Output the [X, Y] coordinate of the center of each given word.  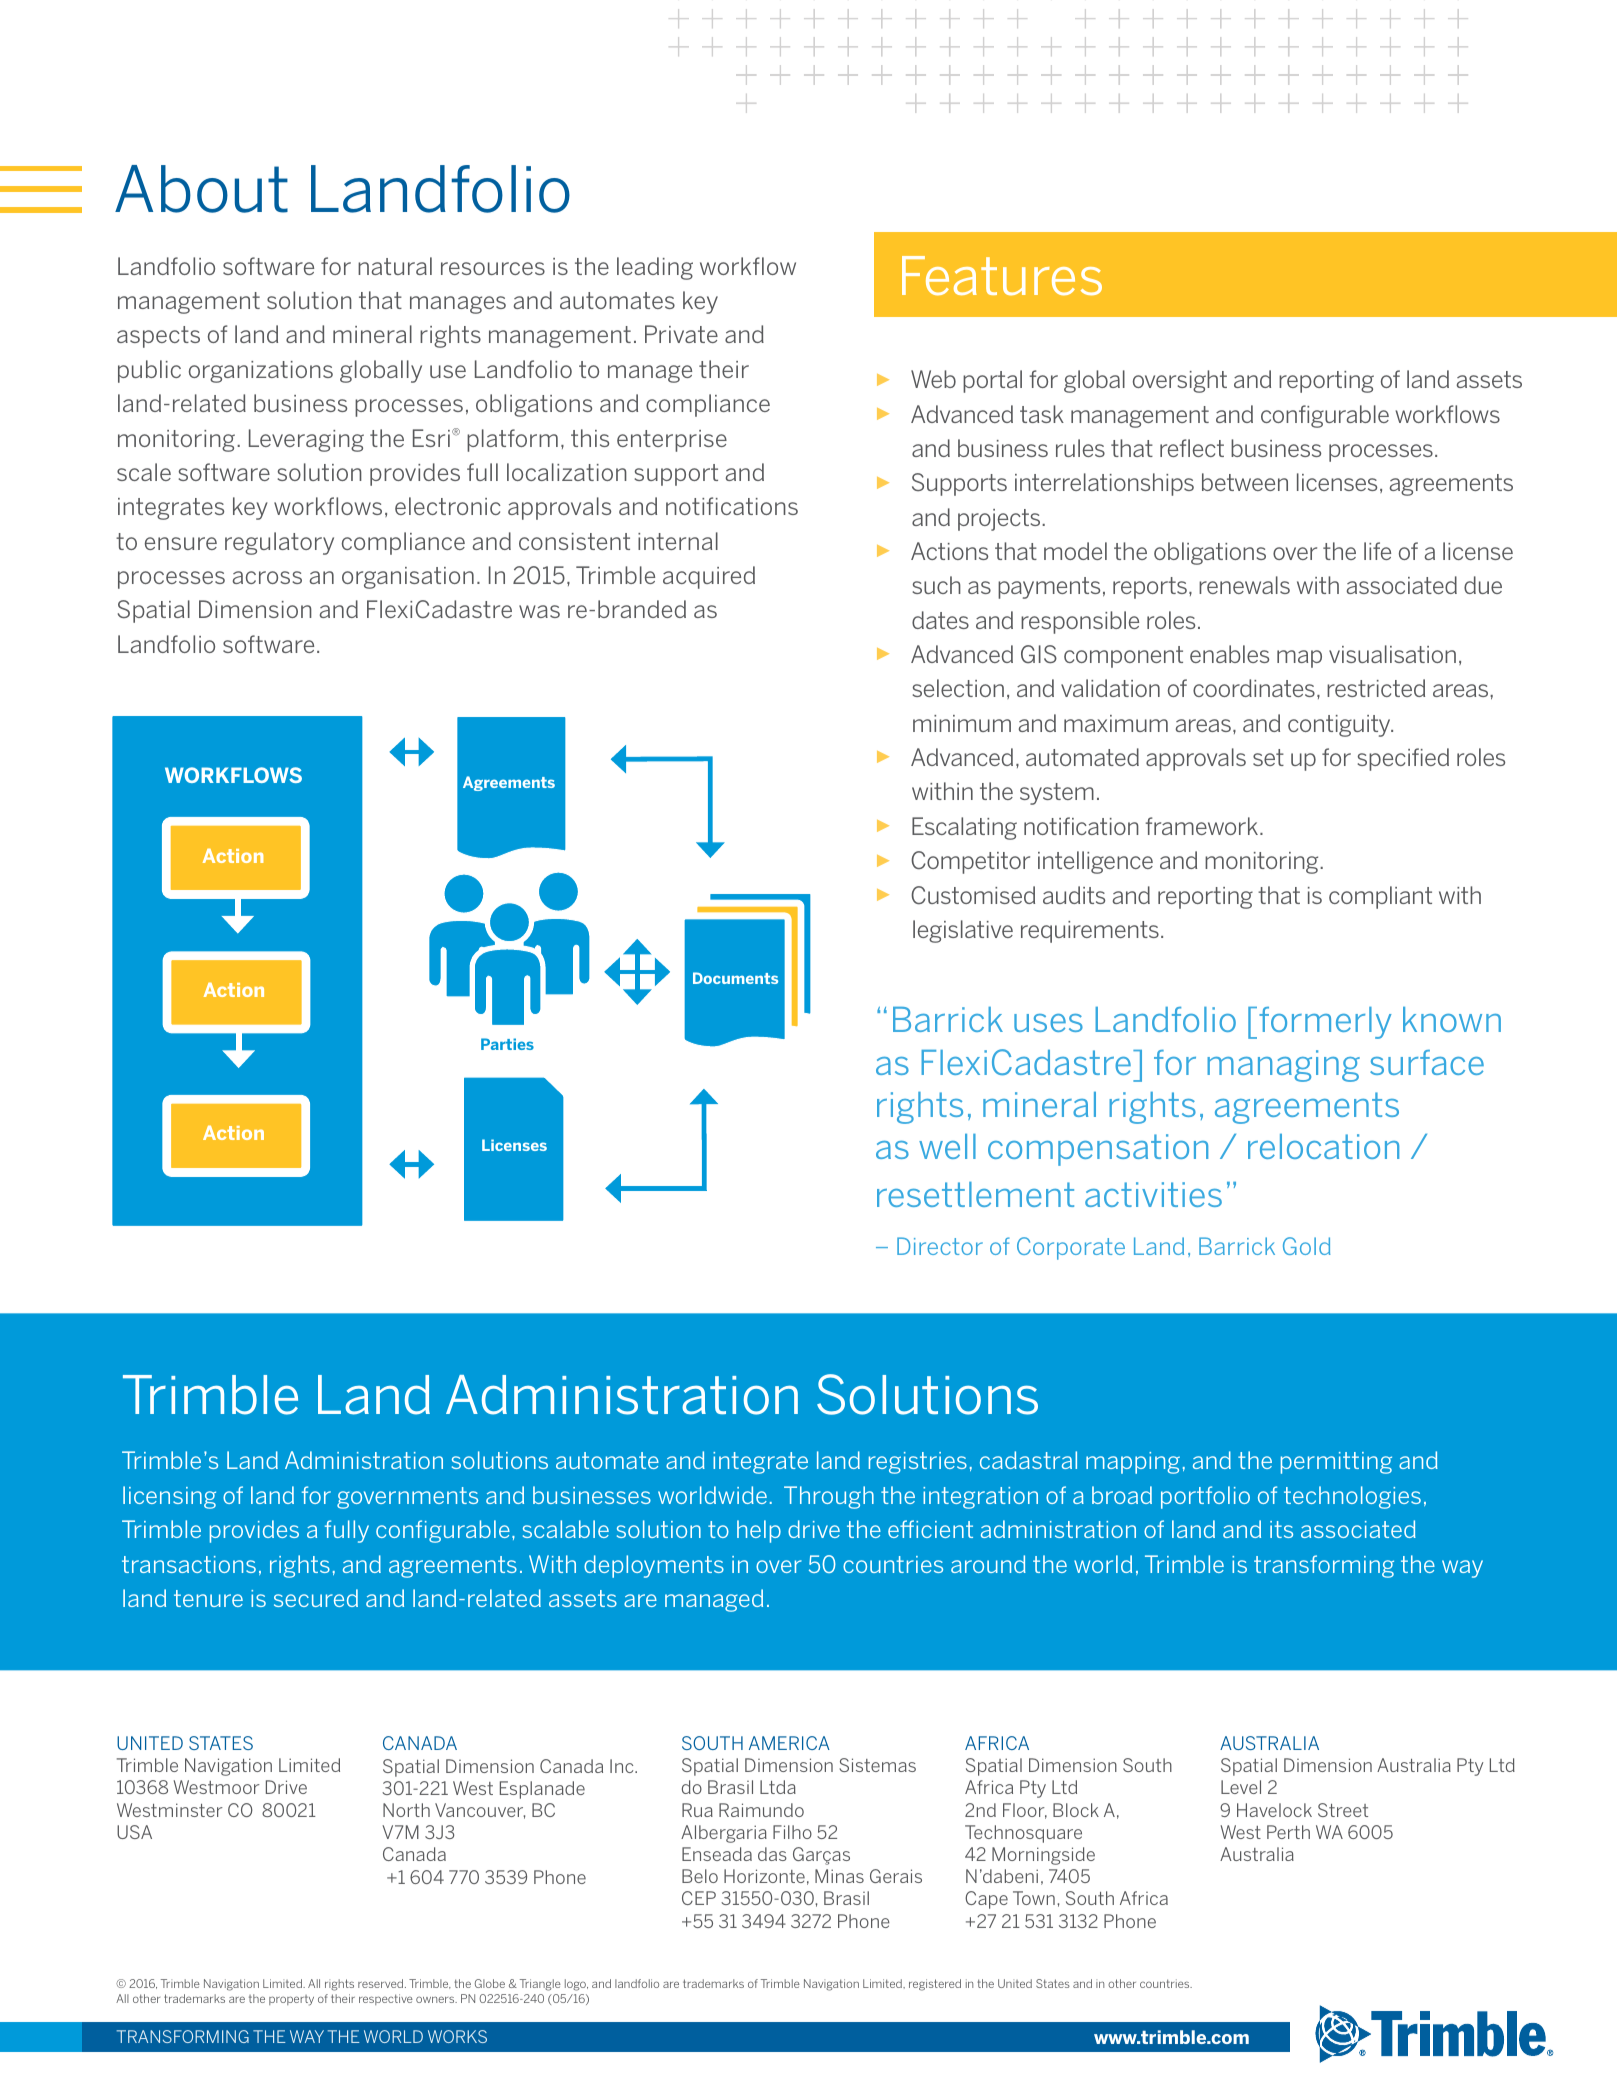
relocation [1323, 1146]
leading [655, 268]
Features [1002, 276]
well [947, 1146]
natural [395, 266]
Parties [507, 1044]
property [291, 2000]
